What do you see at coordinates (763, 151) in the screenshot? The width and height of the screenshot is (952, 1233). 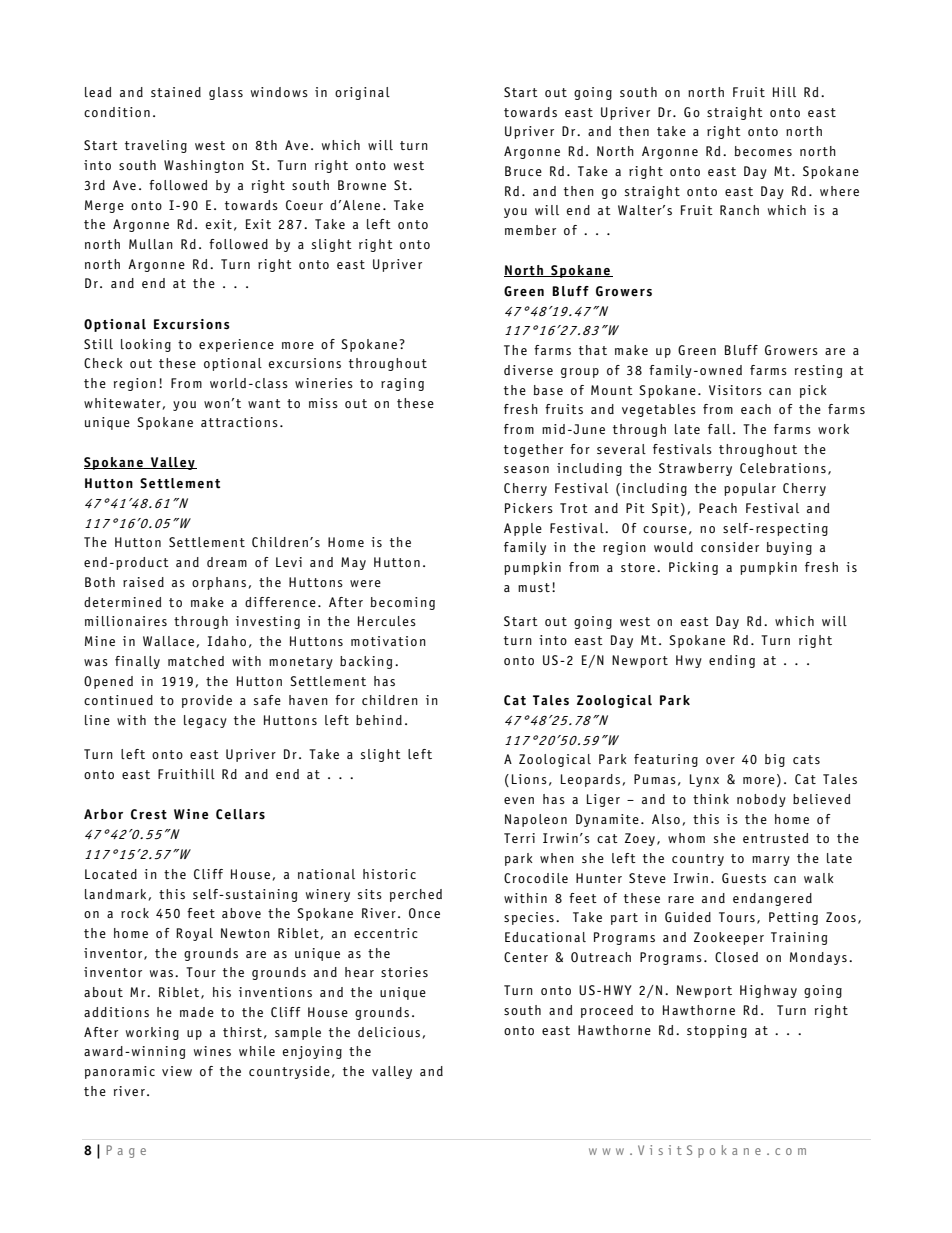 I see `becomes` at bounding box center [763, 151].
